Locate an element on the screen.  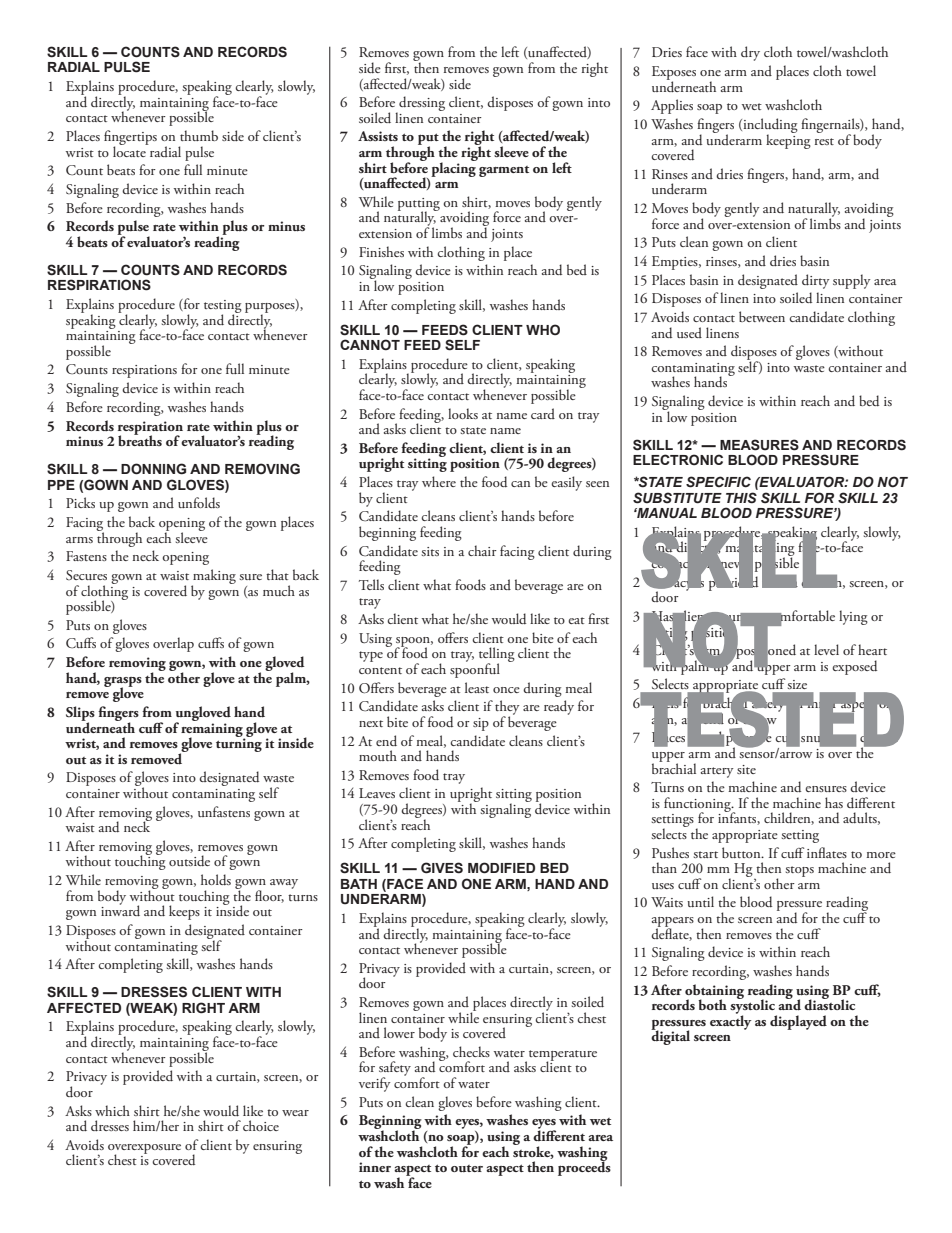
dressing is located at coordinates (421, 105).
